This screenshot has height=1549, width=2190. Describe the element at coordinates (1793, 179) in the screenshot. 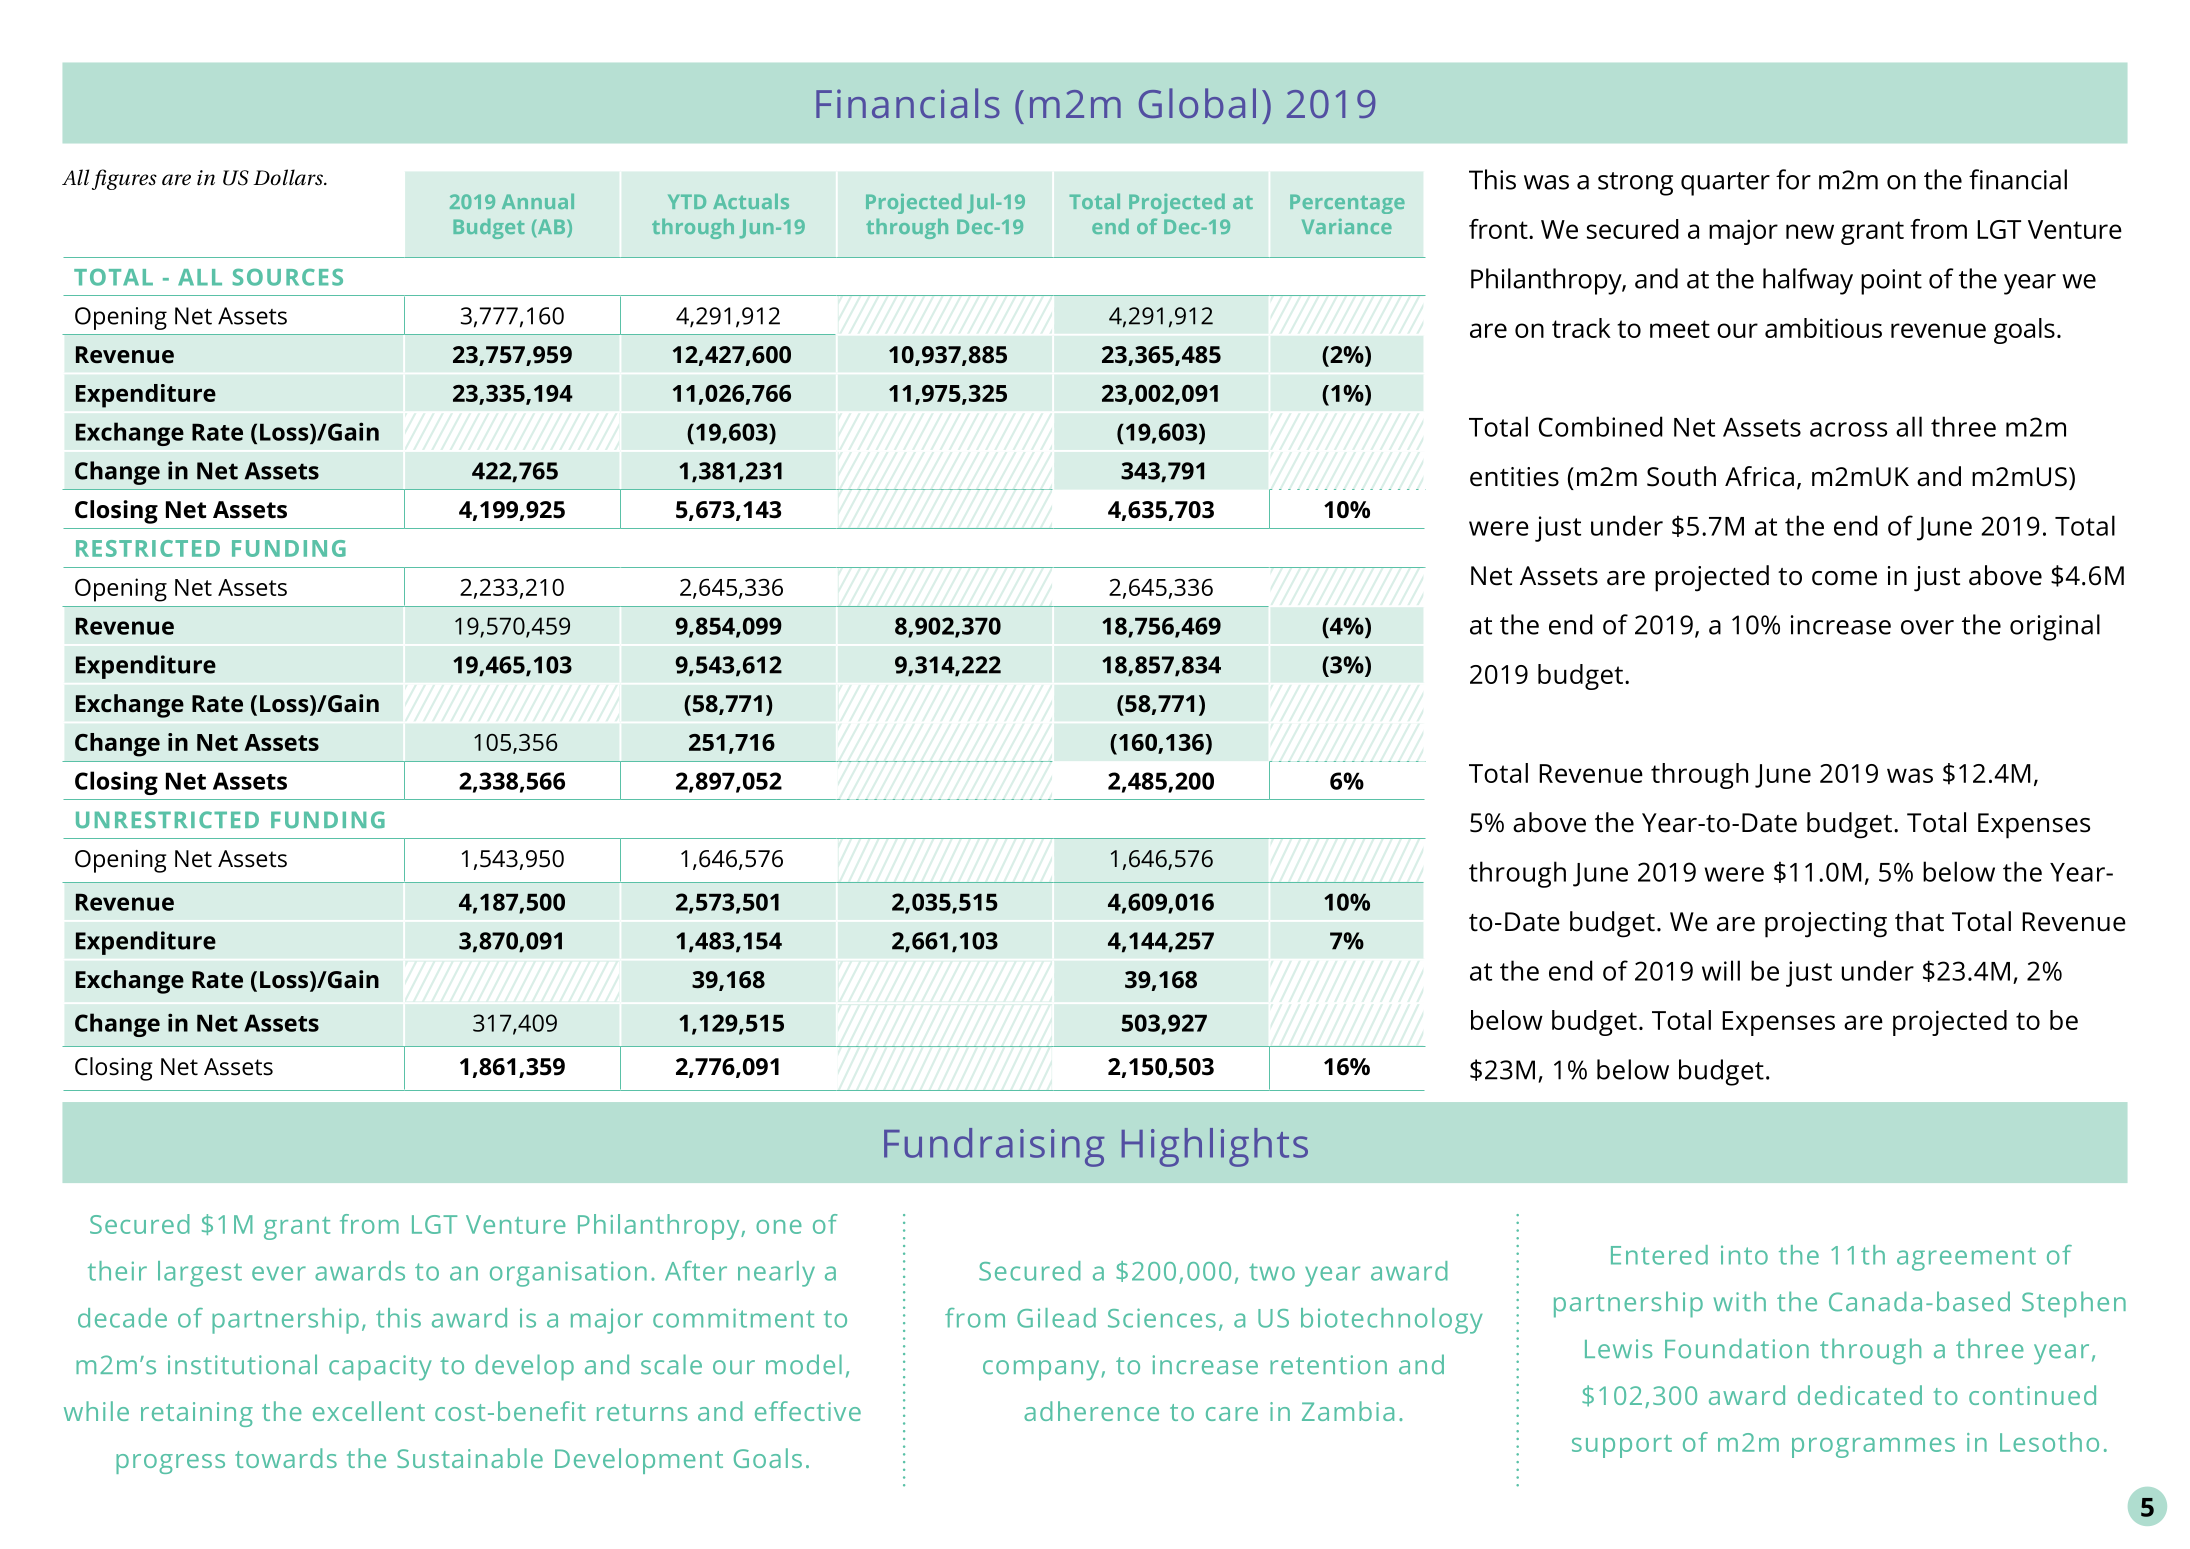

I see `for` at that location.
